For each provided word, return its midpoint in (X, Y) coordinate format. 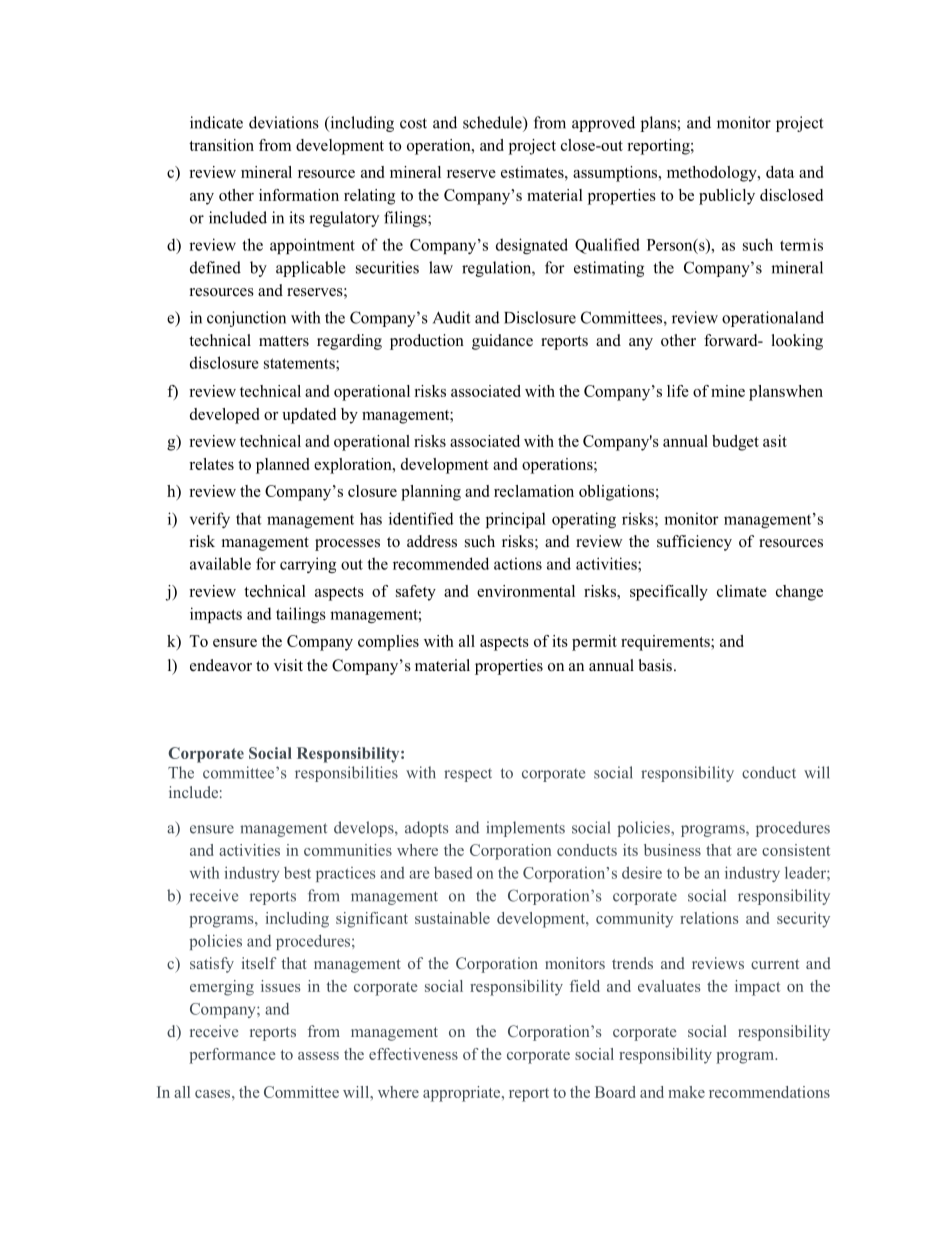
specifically (669, 593)
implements (525, 829)
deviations (284, 122)
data (780, 172)
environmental (526, 591)
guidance (502, 342)
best (297, 873)
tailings (301, 615)
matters (284, 341)
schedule (493, 122)
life (678, 391)
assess (318, 1056)
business (672, 850)
